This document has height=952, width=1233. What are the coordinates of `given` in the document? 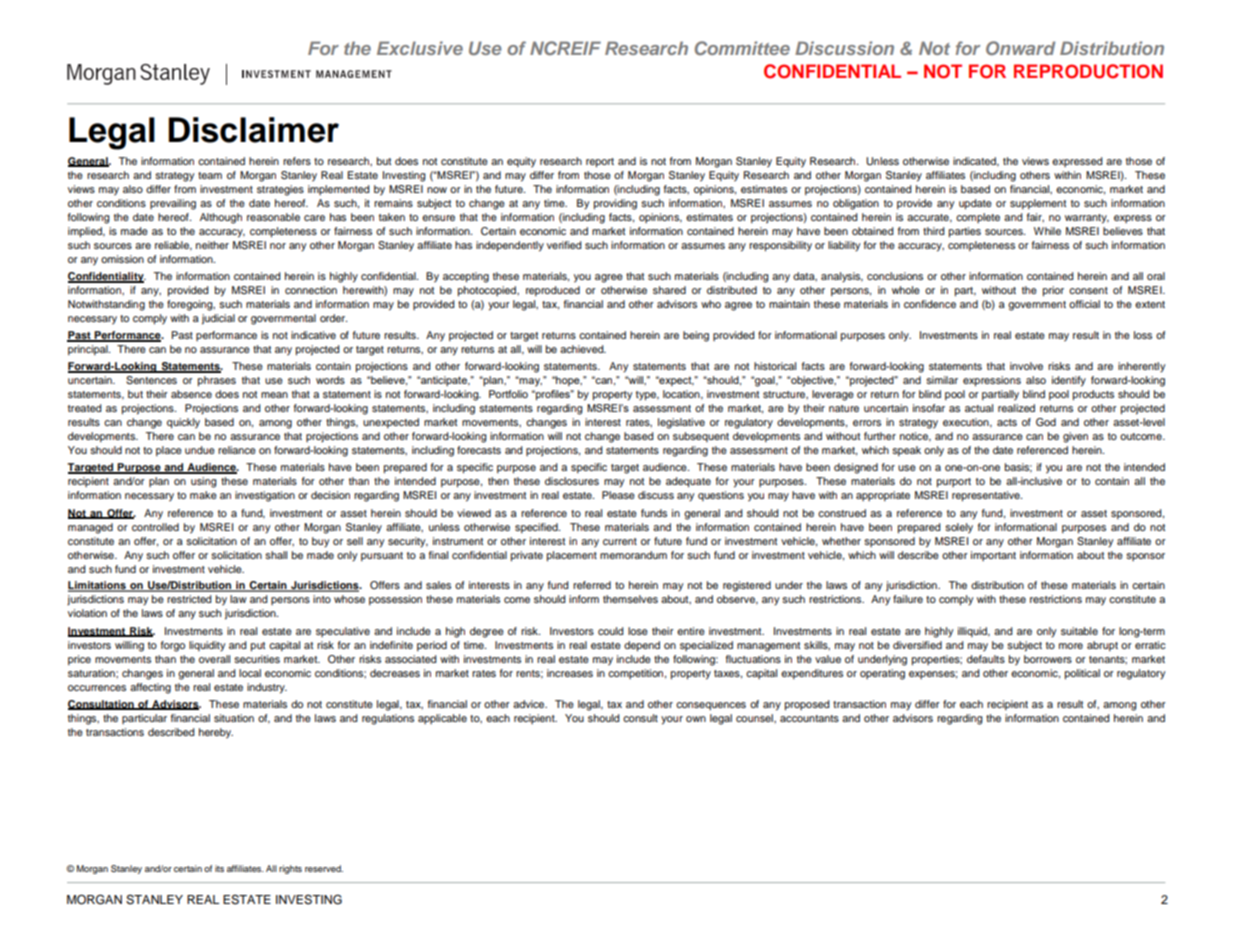 It's located at (1075, 437).
